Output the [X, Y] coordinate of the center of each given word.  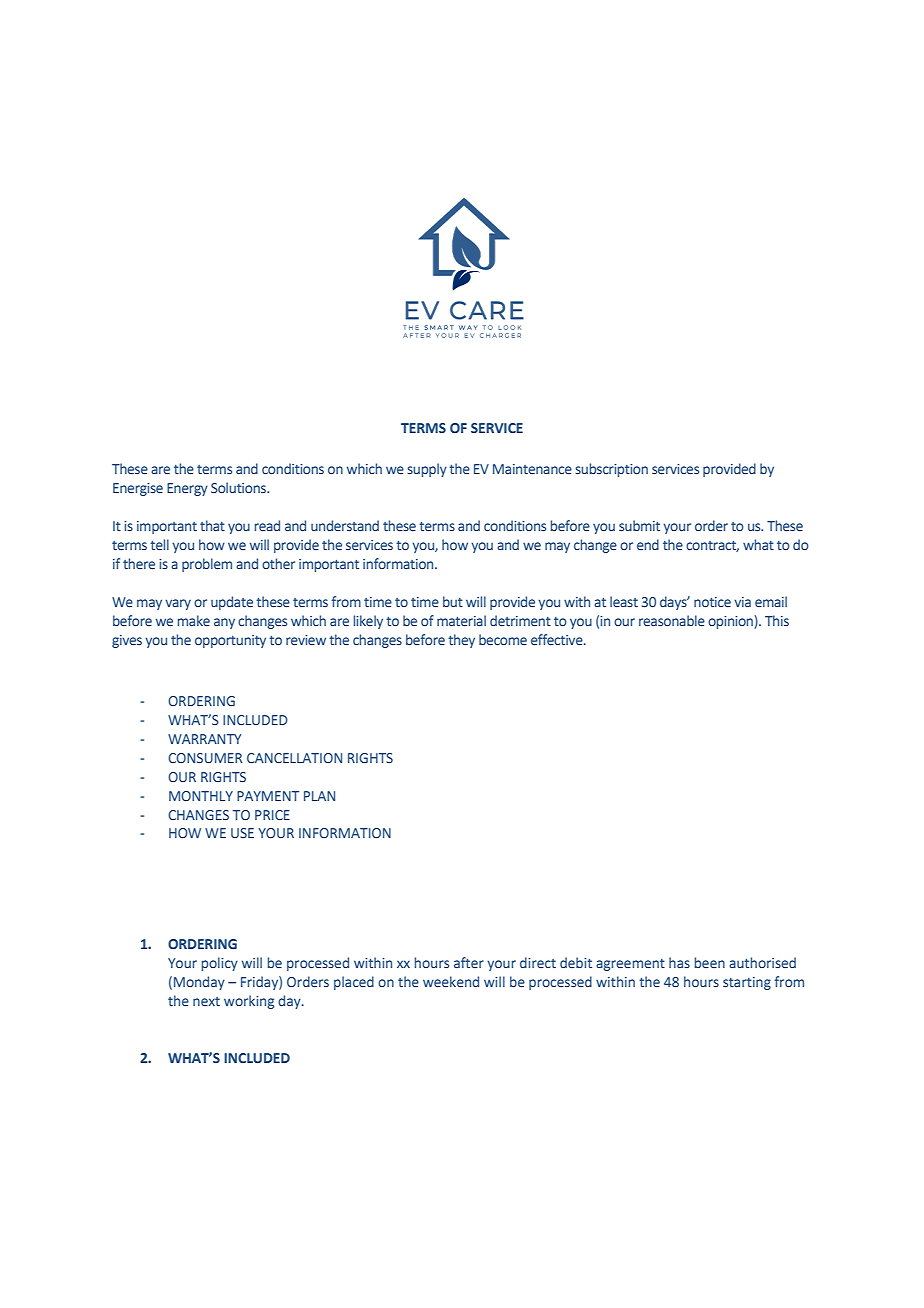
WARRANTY [204, 739]
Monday [199, 983]
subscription [611, 470]
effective [558, 639]
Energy [187, 489]
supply [427, 470]
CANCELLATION [294, 758]
